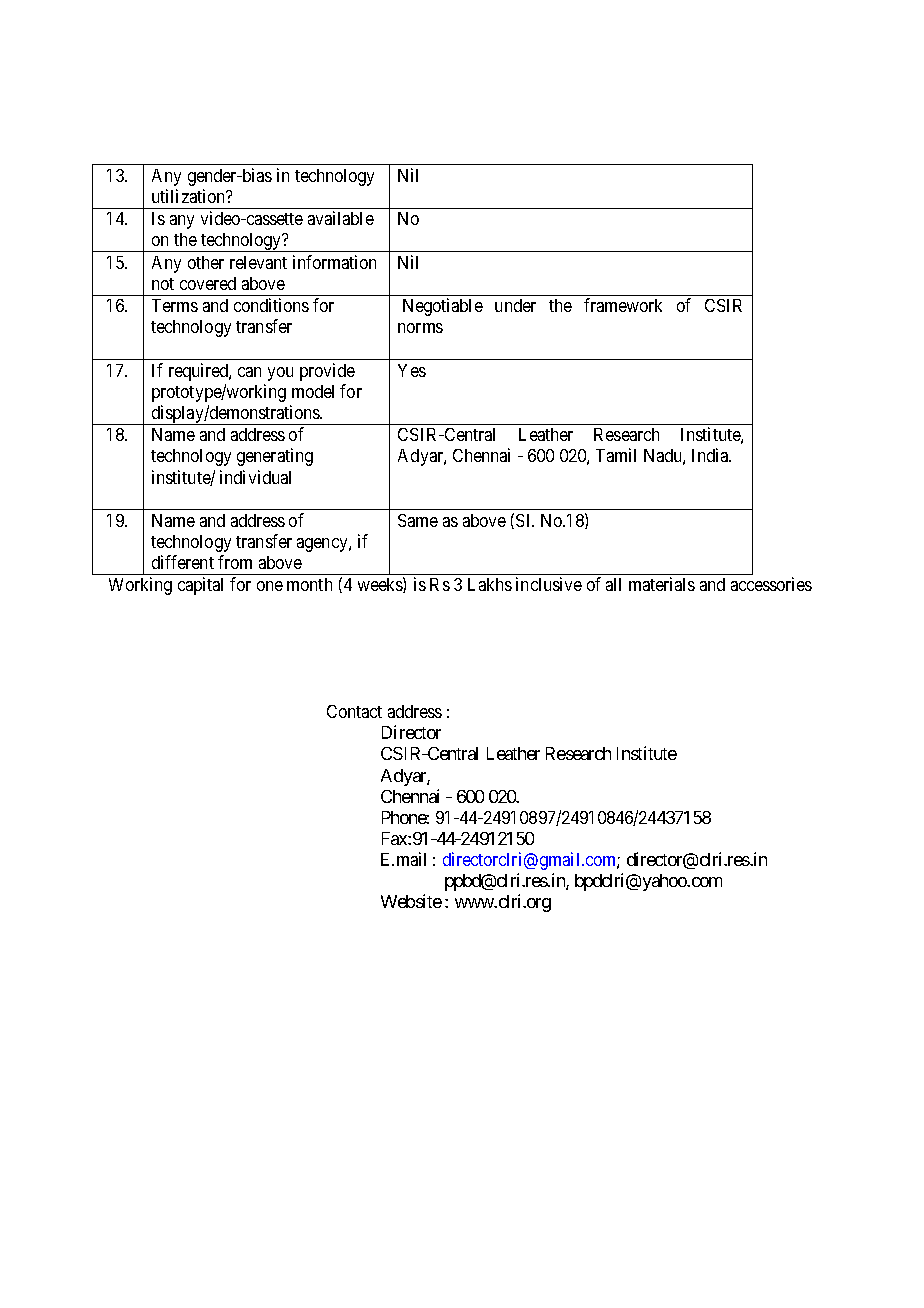  I want to click on framework, so click(623, 305).
